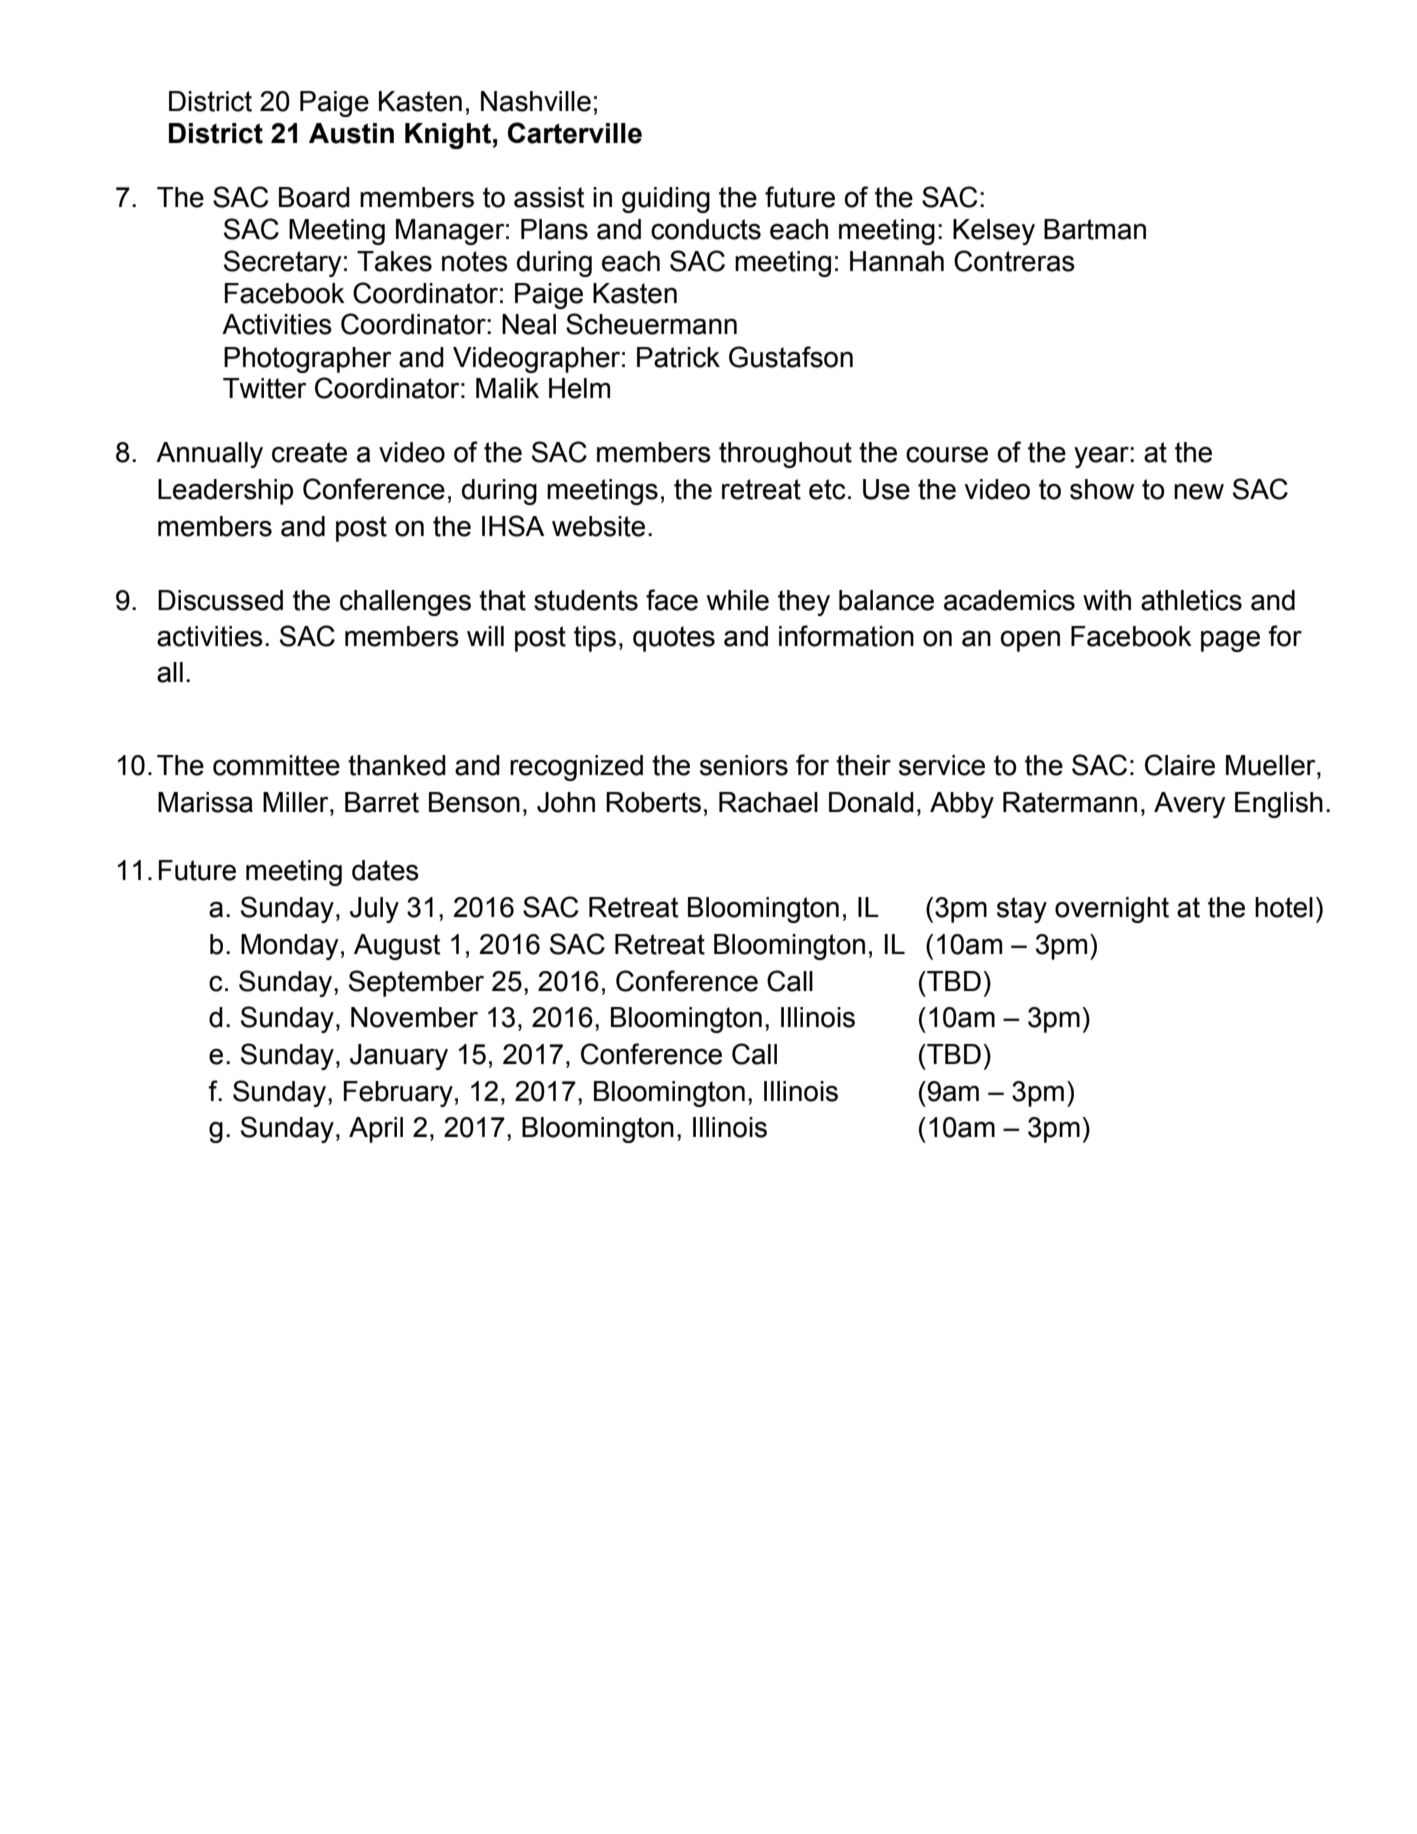  What do you see at coordinates (678, 357) in the screenshot?
I see `Patrick` at bounding box center [678, 357].
